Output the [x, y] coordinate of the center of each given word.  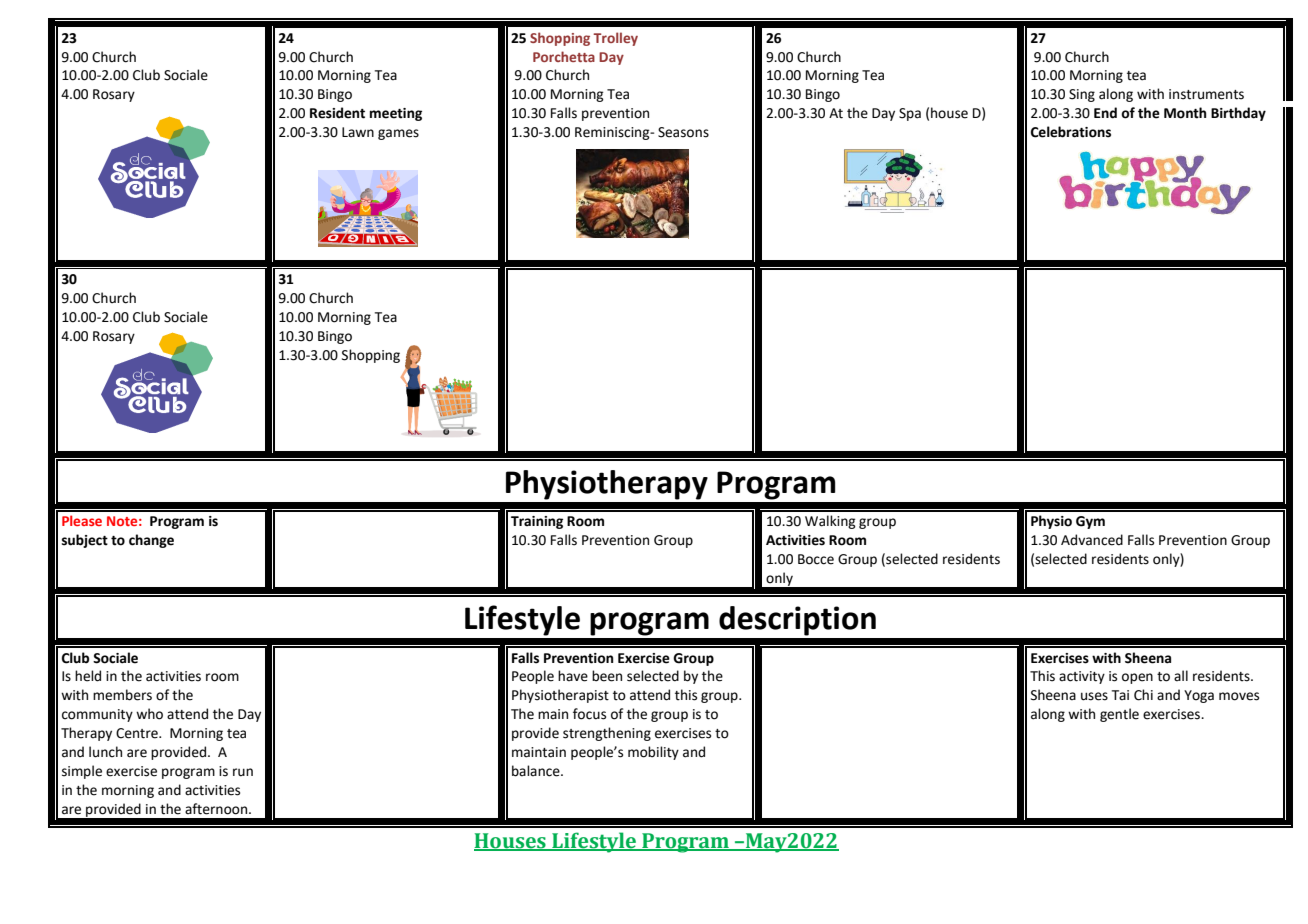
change [151, 541]
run [243, 772]
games [398, 134]
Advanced [1092, 540]
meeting [396, 114]
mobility [653, 753]
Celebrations [1071, 132]
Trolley [615, 39]
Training [537, 522]
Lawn [358, 132]
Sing [1082, 95]
